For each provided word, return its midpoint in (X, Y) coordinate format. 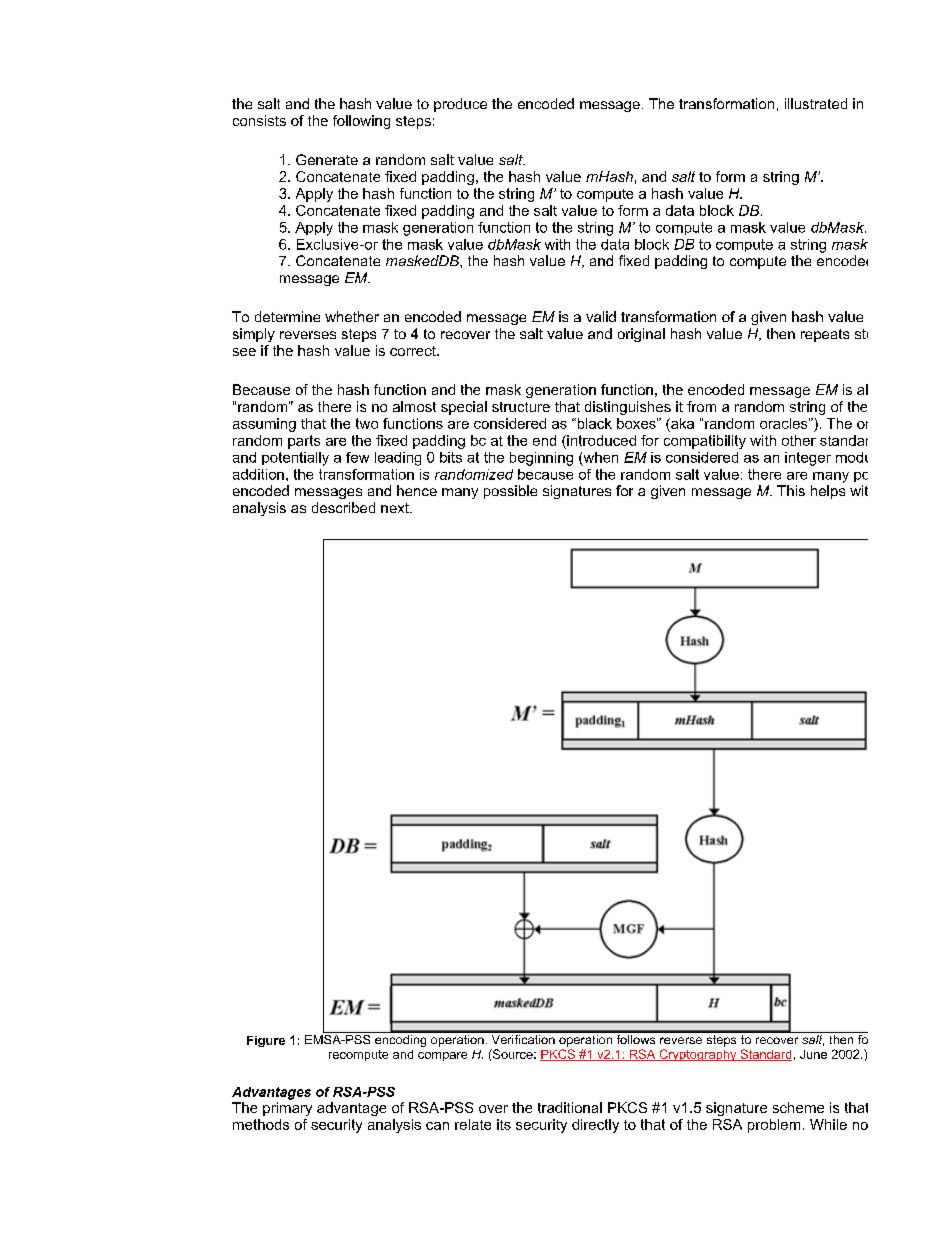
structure (521, 407)
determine (287, 316)
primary (287, 1109)
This (791, 490)
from (701, 406)
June (813, 1054)
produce (460, 105)
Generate (327, 159)
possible (510, 492)
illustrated (816, 103)
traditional (570, 1107)
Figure (266, 1041)
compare (442, 1056)
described (343, 507)
